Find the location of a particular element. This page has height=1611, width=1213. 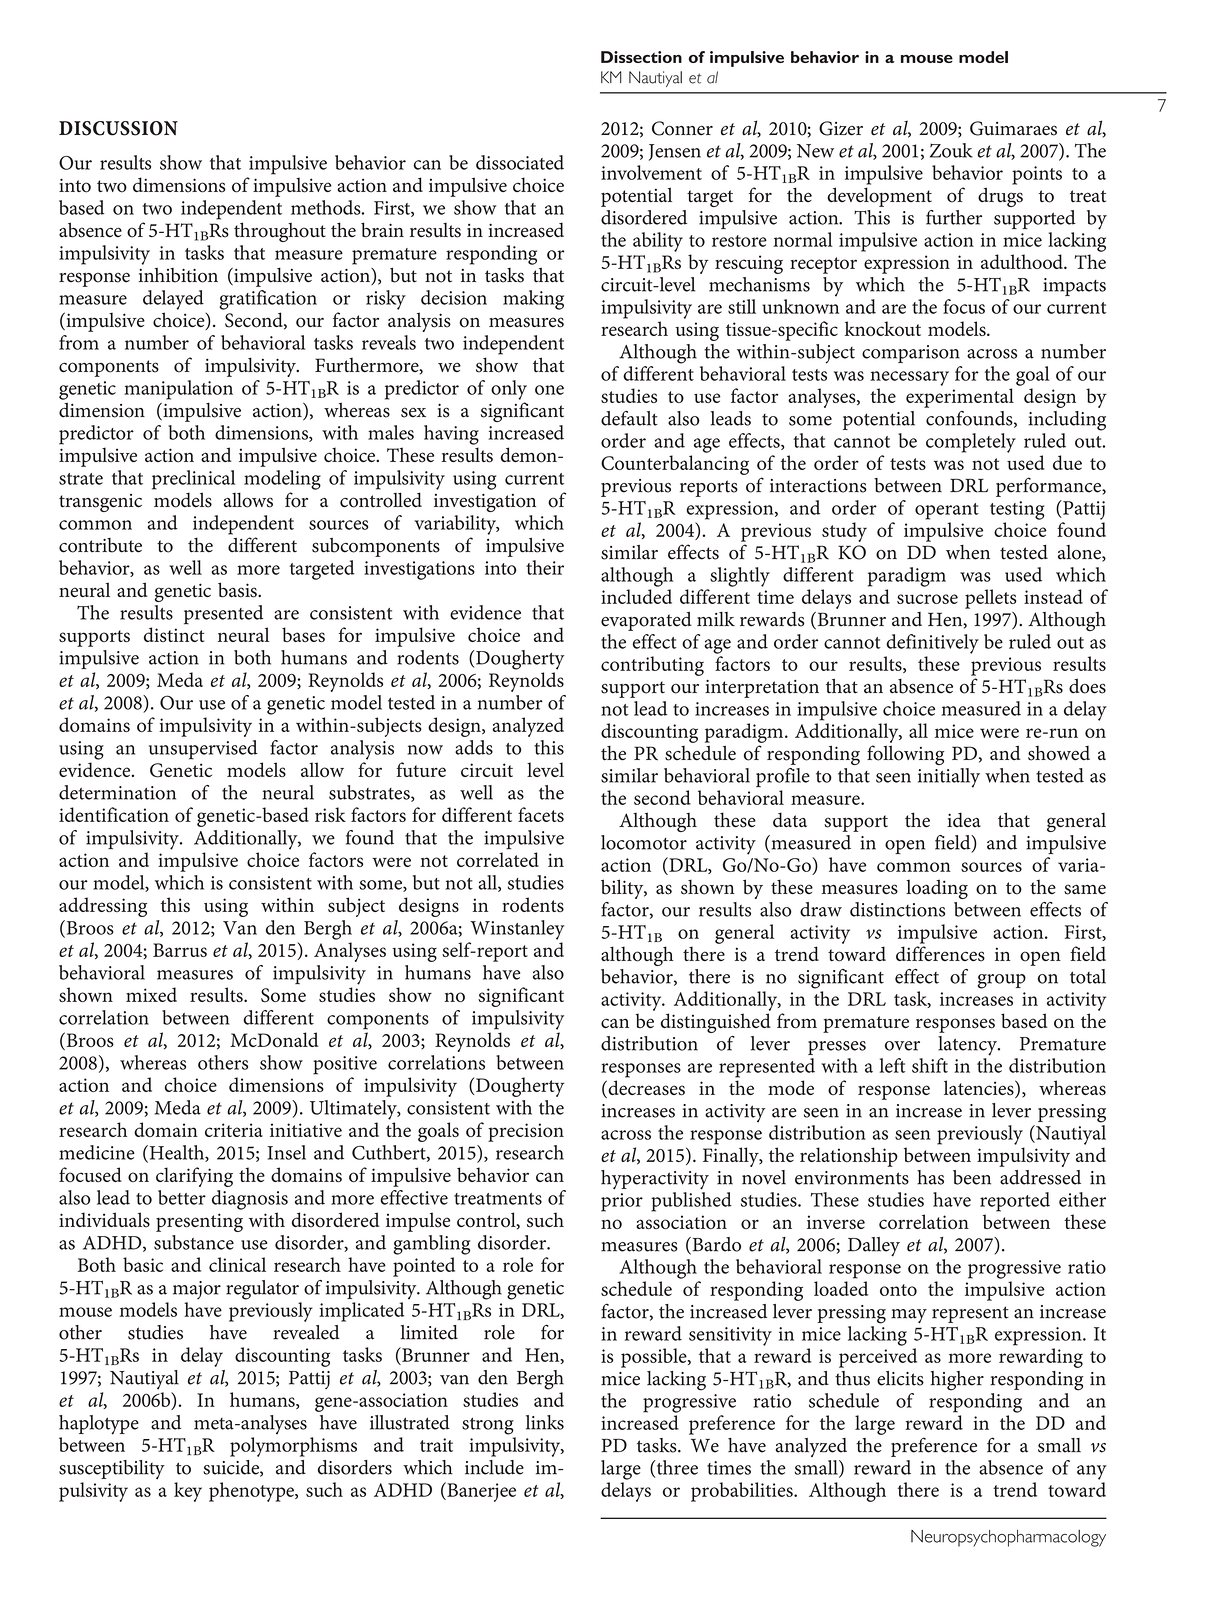

higher is located at coordinates (957, 1381).
